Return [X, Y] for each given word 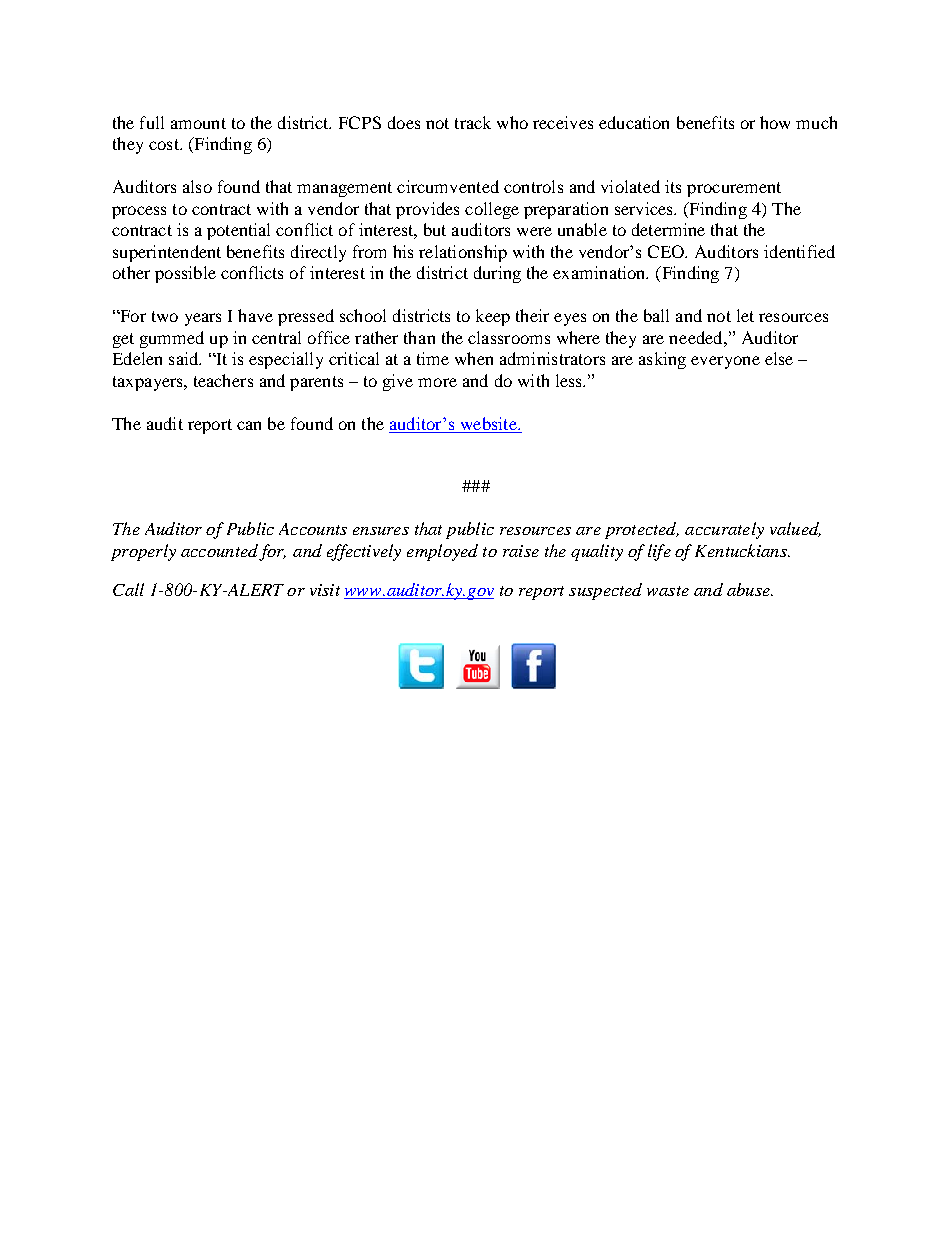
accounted [219, 550]
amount [198, 123]
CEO [667, 251]
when [474, 358]
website [490, 423]
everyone [725, 362]
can [249, 425]
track [473, 122]
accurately [724, 530]
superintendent [167, 253]
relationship [463, 253]
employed [442, 552]
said [185, 358]
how [775, 122]
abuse [749, 589]
